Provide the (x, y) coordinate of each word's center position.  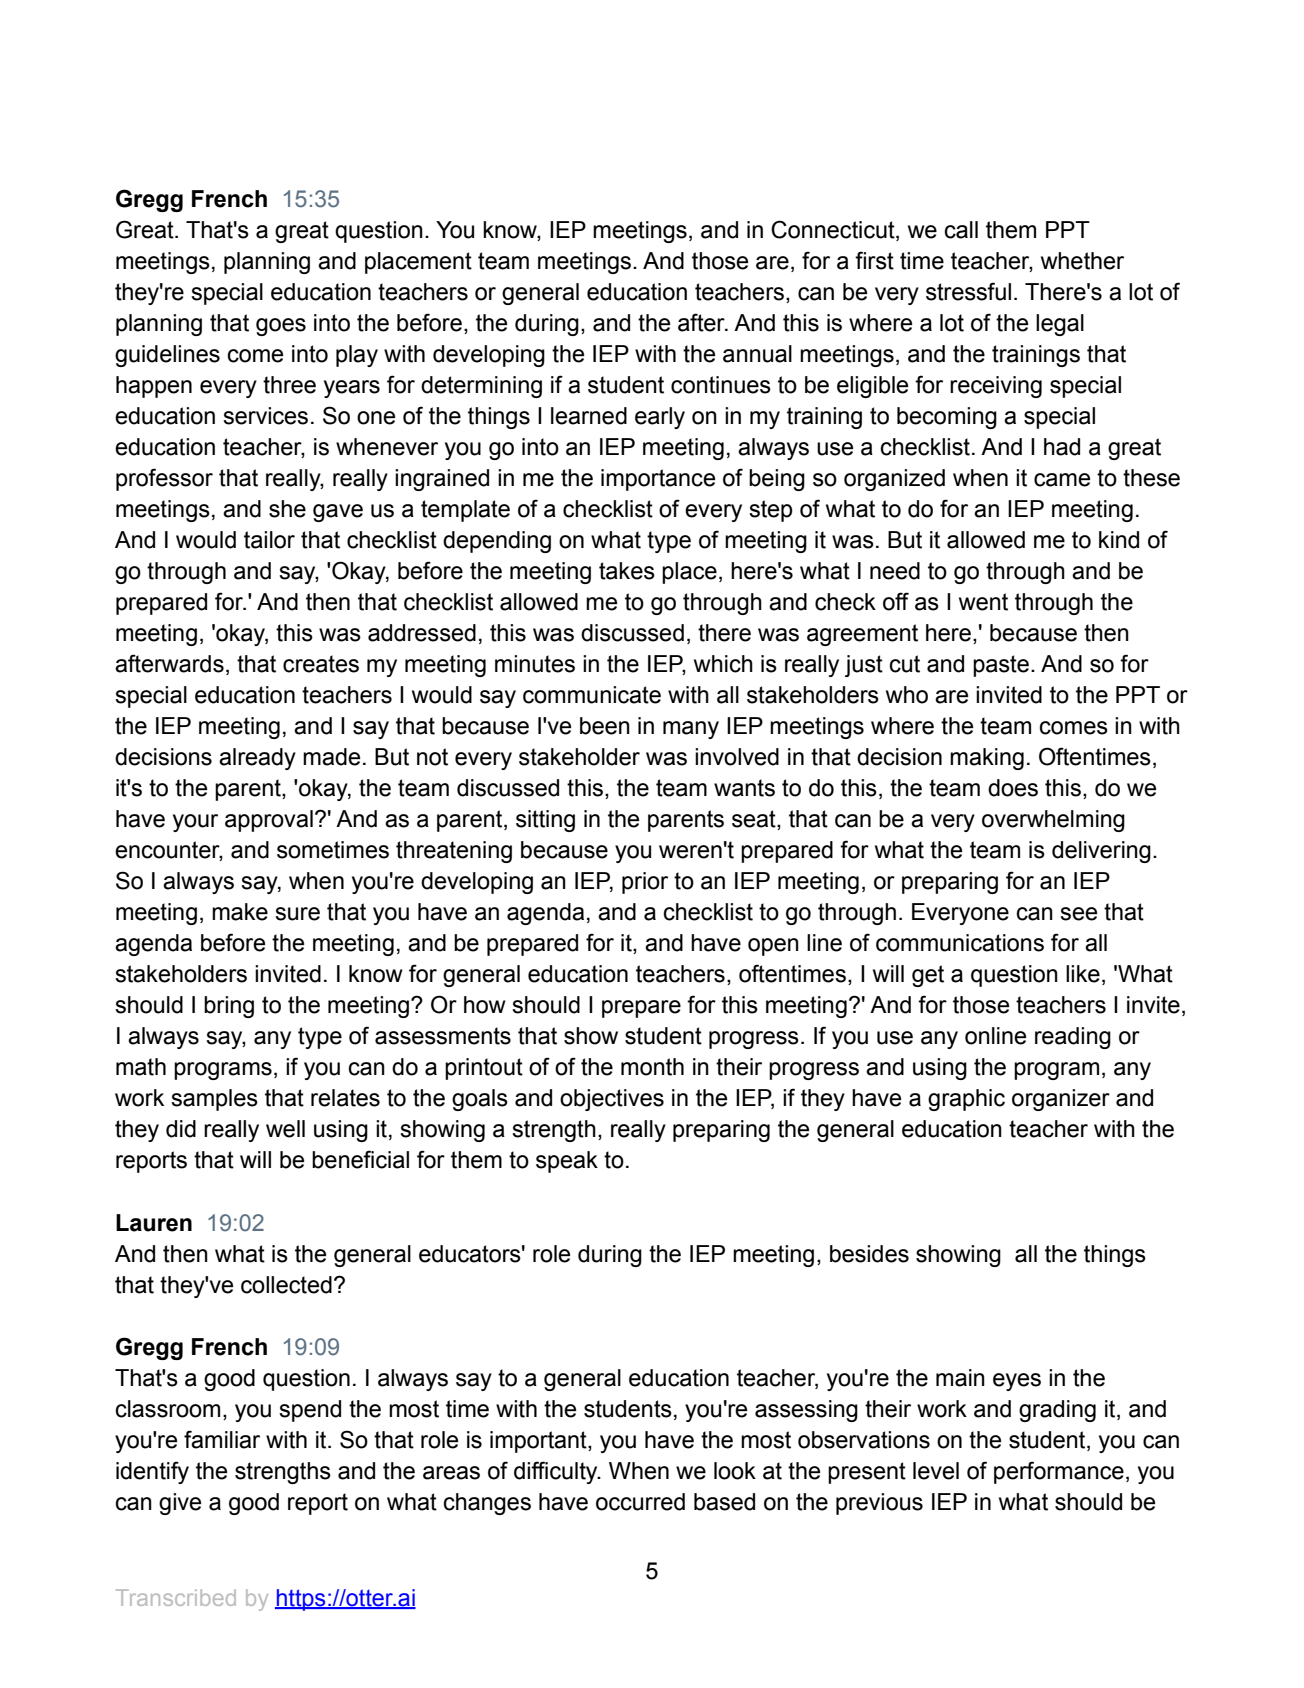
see (1078, 914)
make (240, 912)
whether (1082, 261)
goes (281, 327)
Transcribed (176, 1597)
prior (645, 883)
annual (757, 354)
